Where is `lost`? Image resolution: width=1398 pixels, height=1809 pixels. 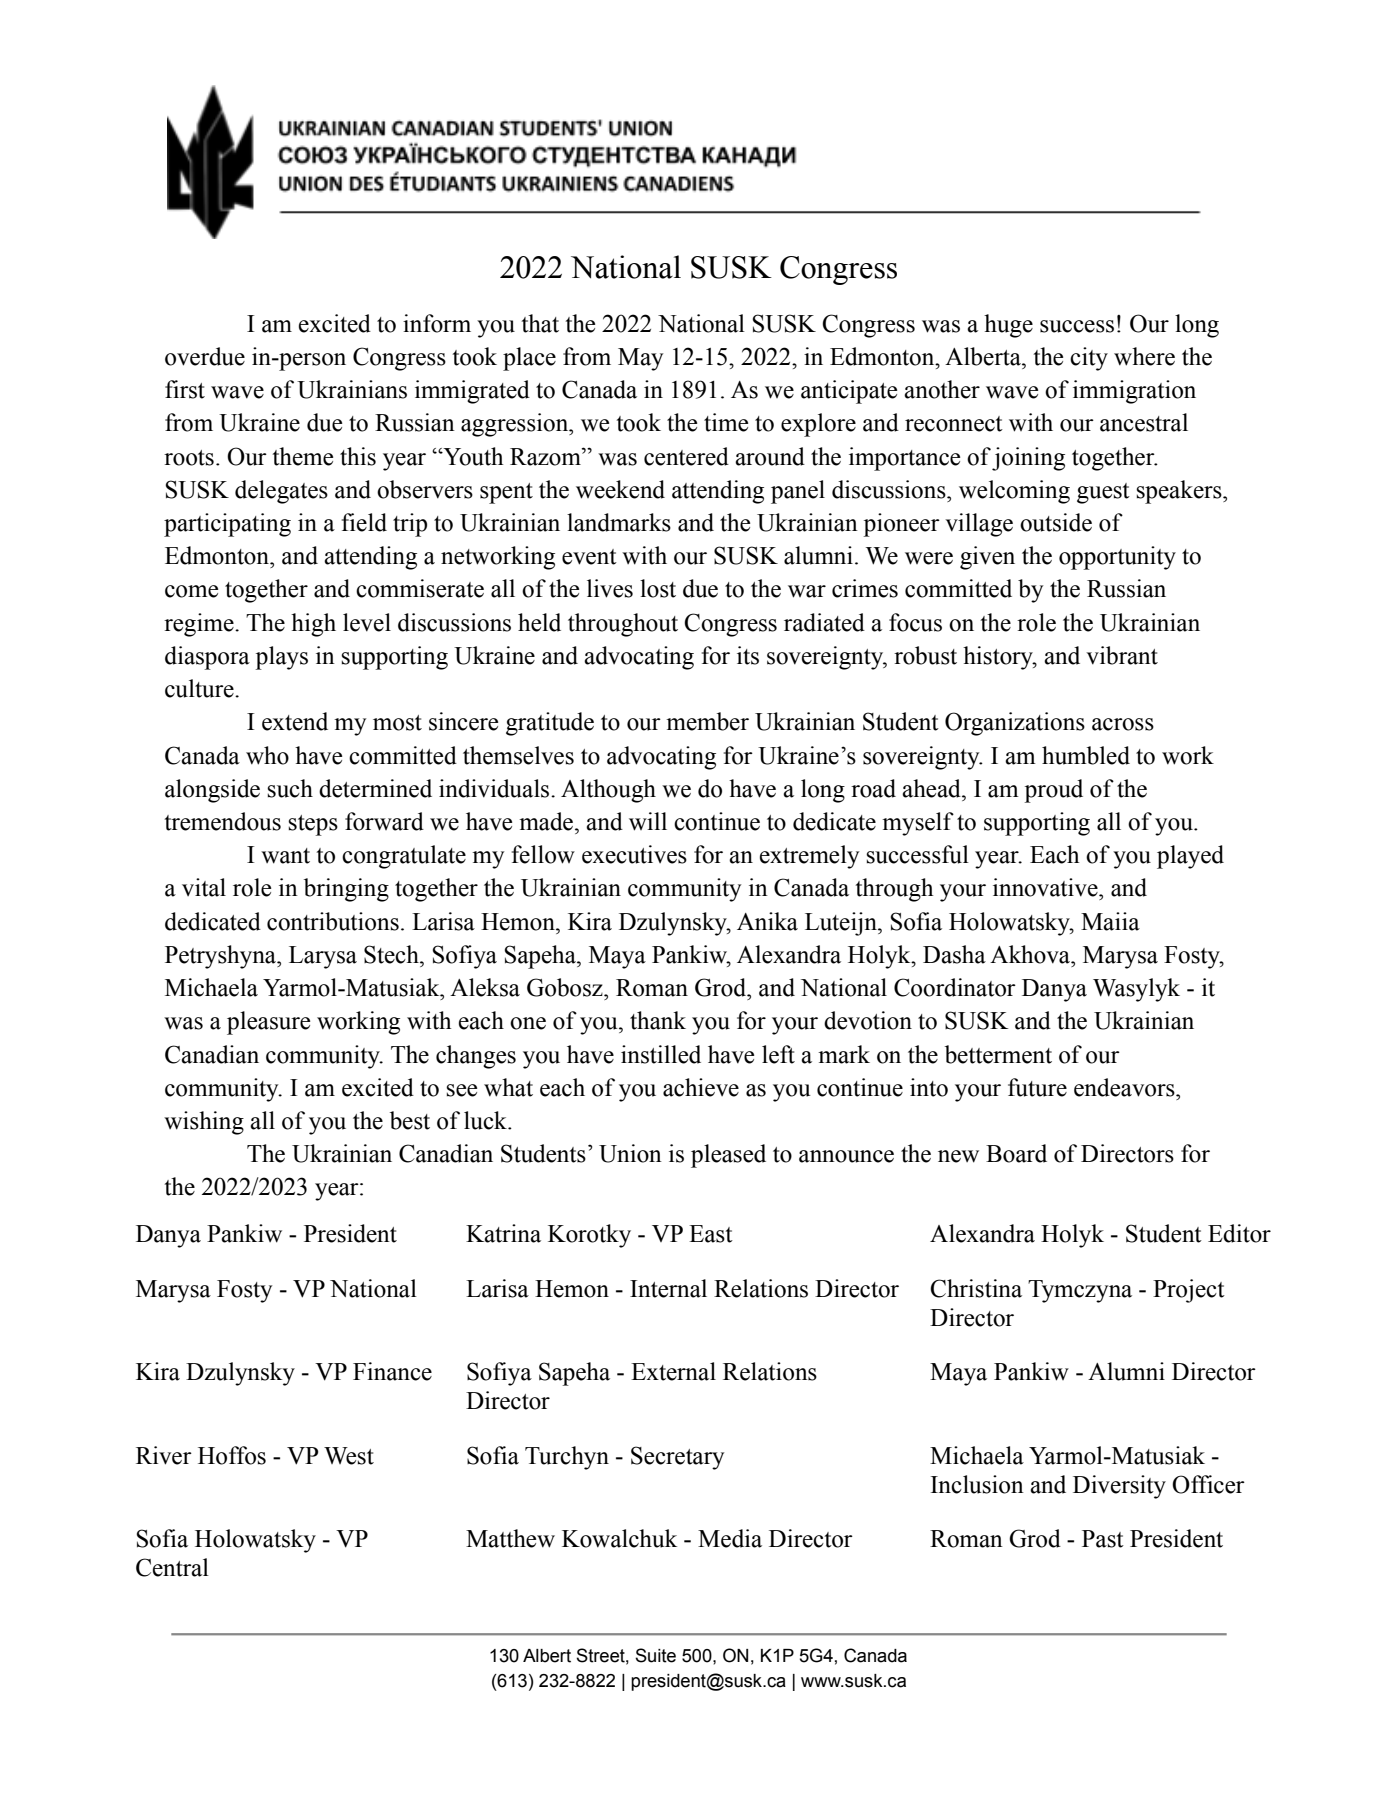 lost is located at coordinates (658, 588).
